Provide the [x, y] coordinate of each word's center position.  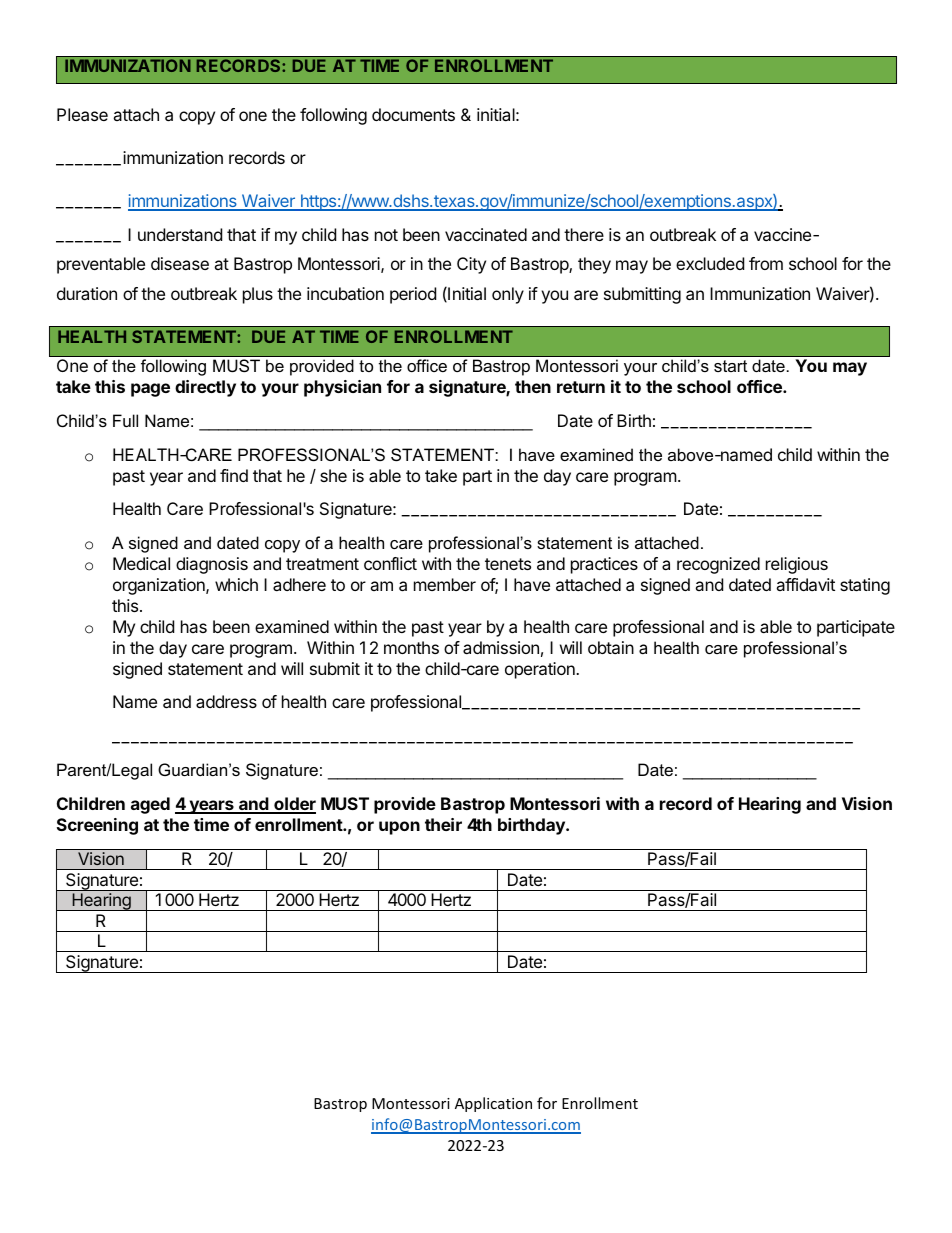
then [533, 386]
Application [493, 1104]
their [443, 824]
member [445, 584]
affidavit [805, 584]
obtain [611, 647]
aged [150, 805]
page [150, 390]
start [730, 366]
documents [413, 114]
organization [160, 586]
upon [399, 828]
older [294, 805]
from [766, 263]
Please [82, 114]
